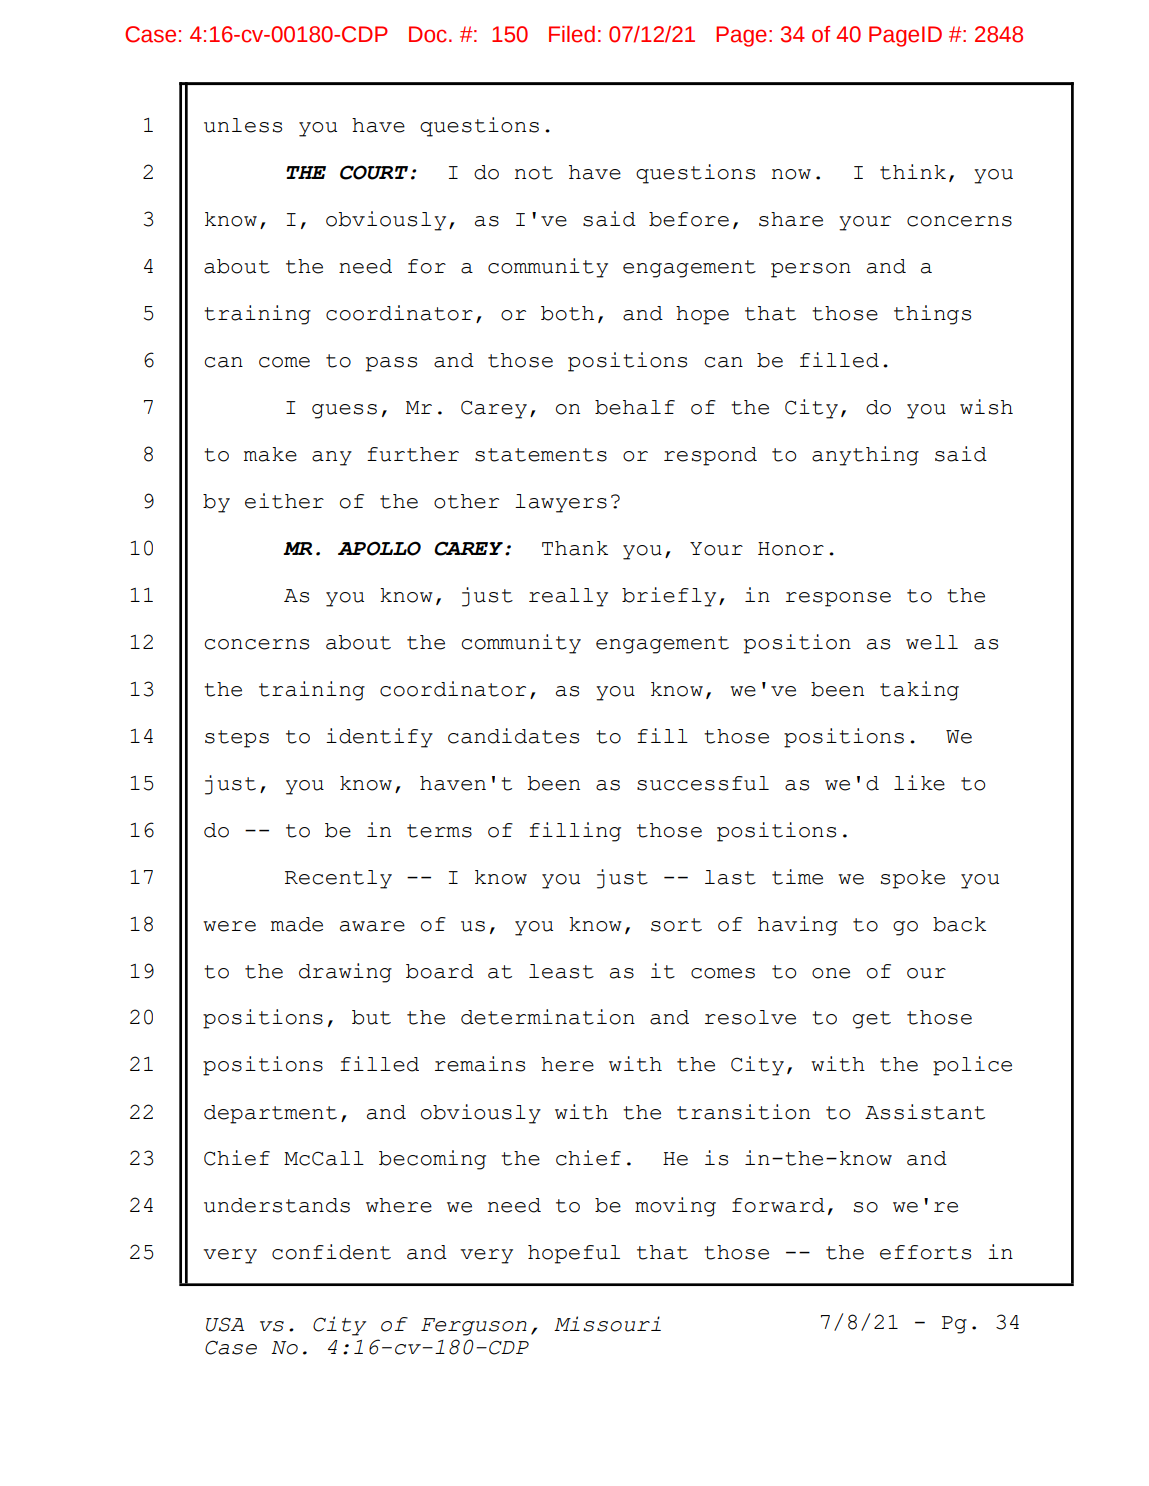 The image size is (1149, 1486). I want to click on pass, so click(391, 364).
